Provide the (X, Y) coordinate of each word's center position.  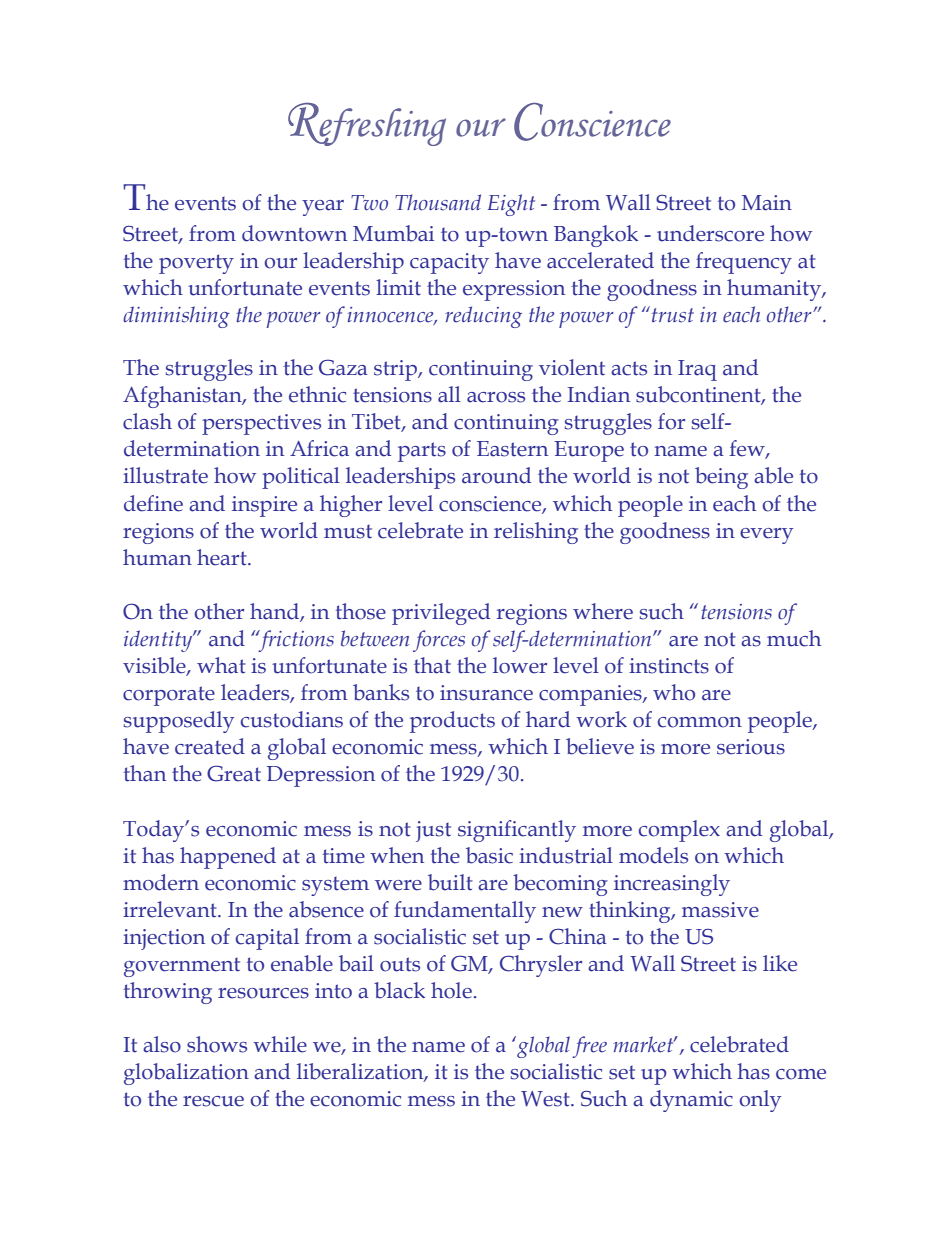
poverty (196, 264)
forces (439, 641)
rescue (213, 1101)
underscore (710, 233)
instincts (669, 666)
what (221, 665)
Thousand (438, 202)
